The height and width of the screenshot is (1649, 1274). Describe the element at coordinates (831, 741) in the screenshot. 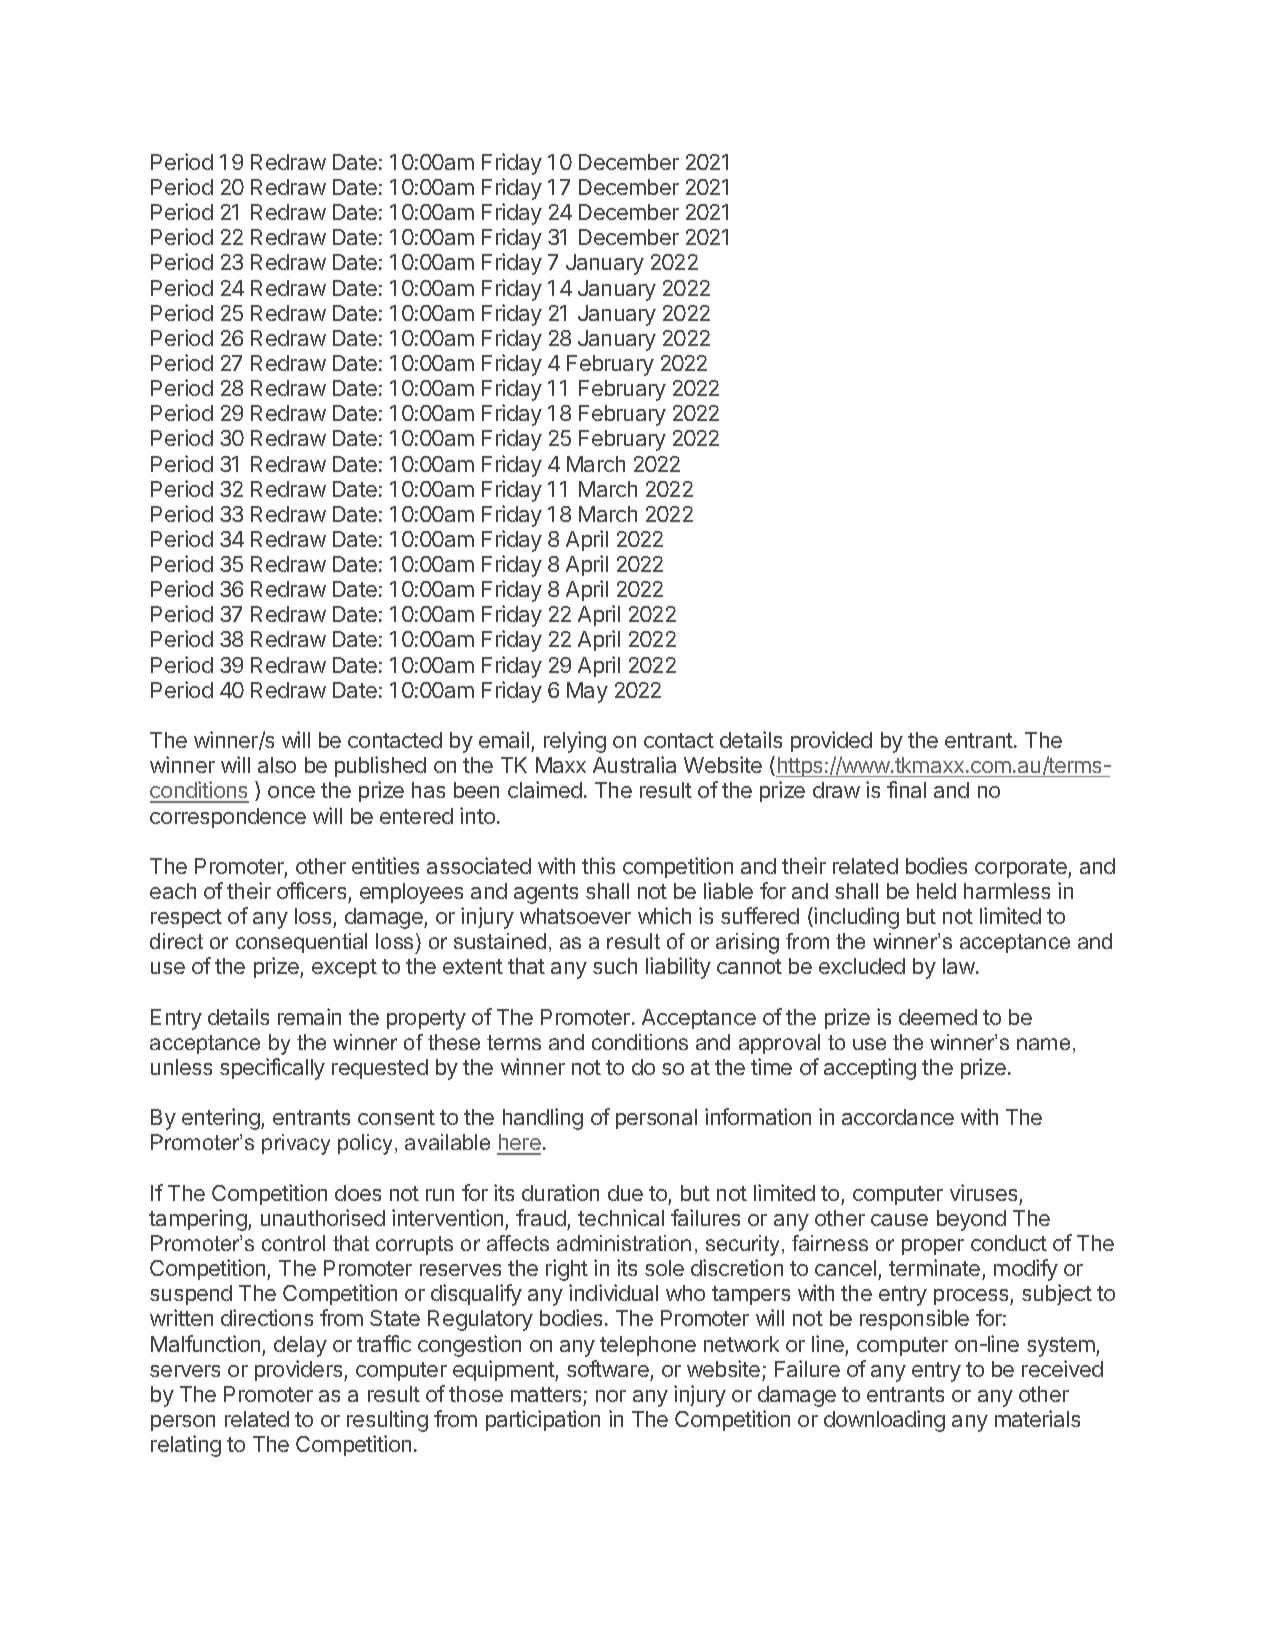

I see `provided` at that location.
